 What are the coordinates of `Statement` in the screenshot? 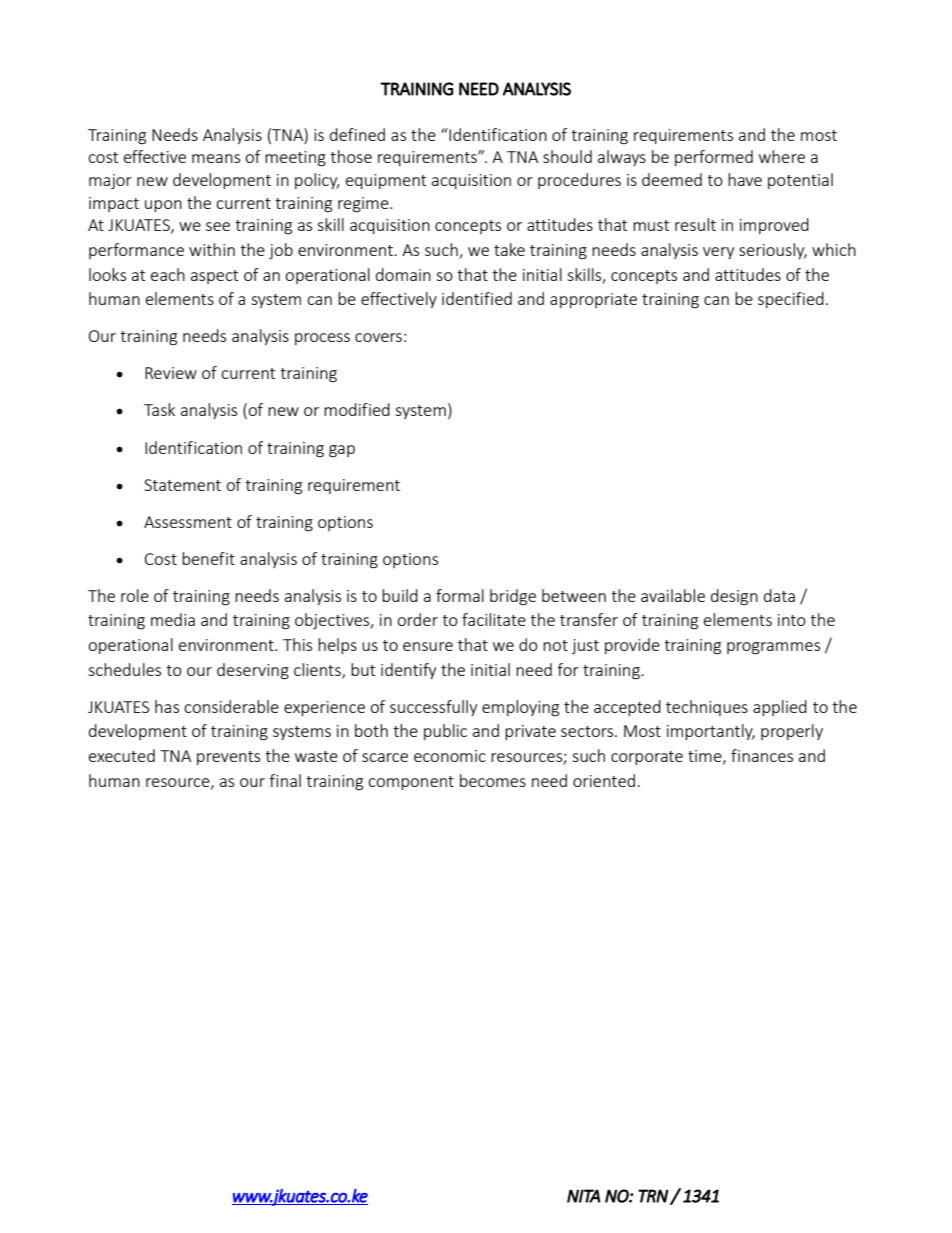 It's located at (182, 485).
